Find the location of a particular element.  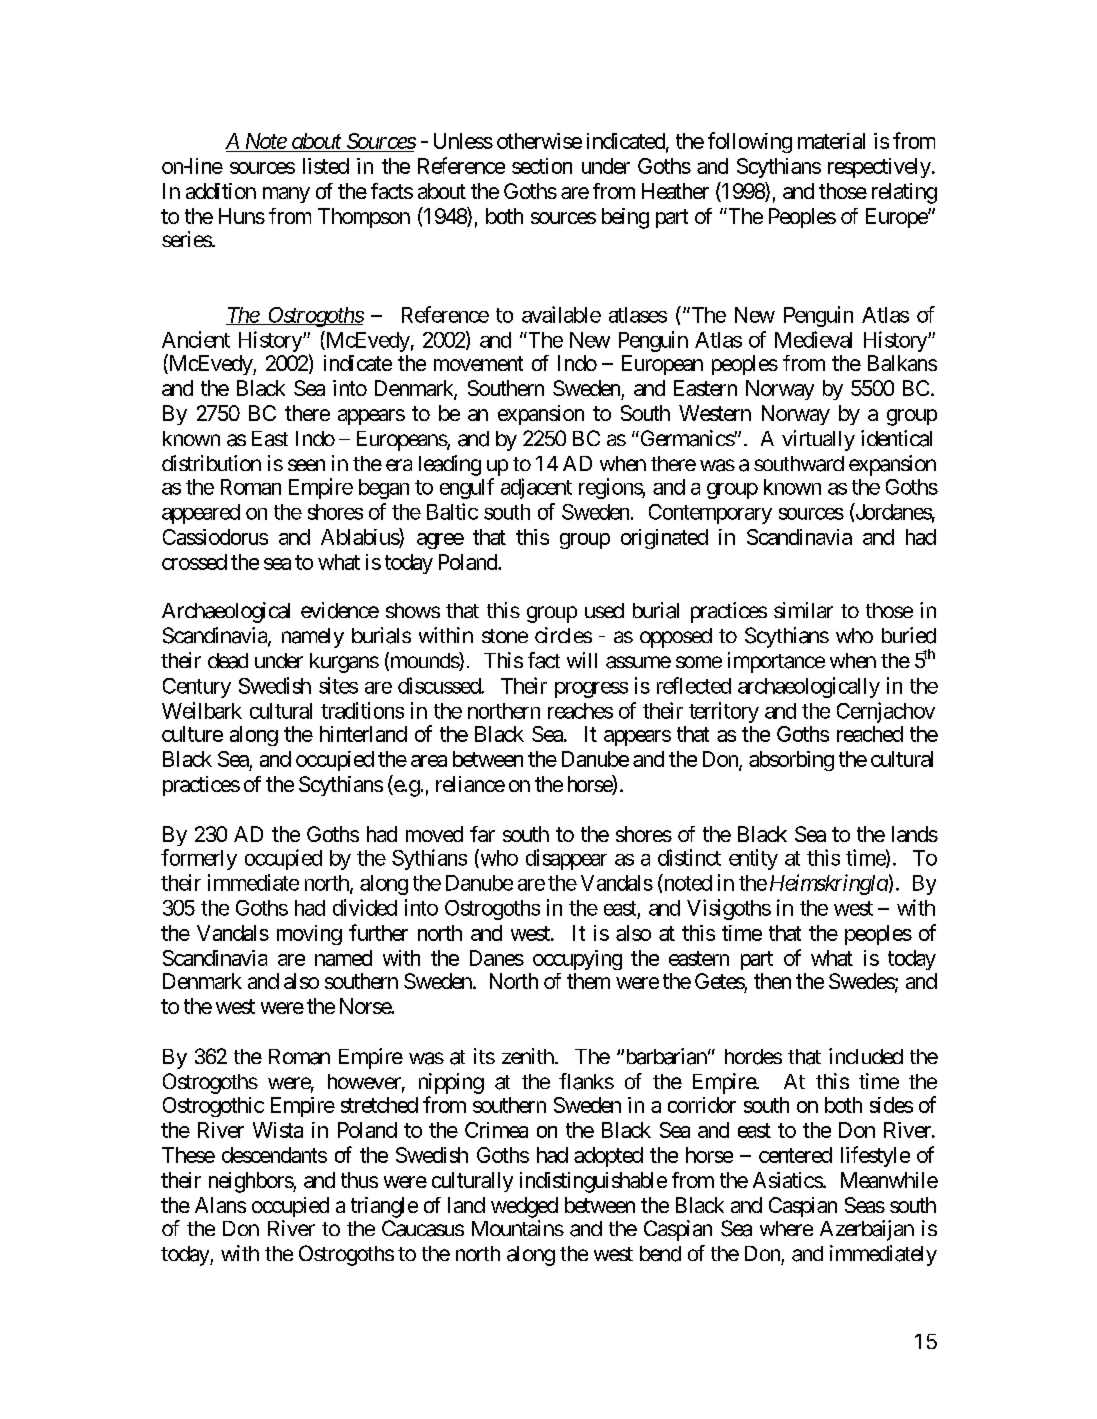

material is located at coordinates (831, 141).
